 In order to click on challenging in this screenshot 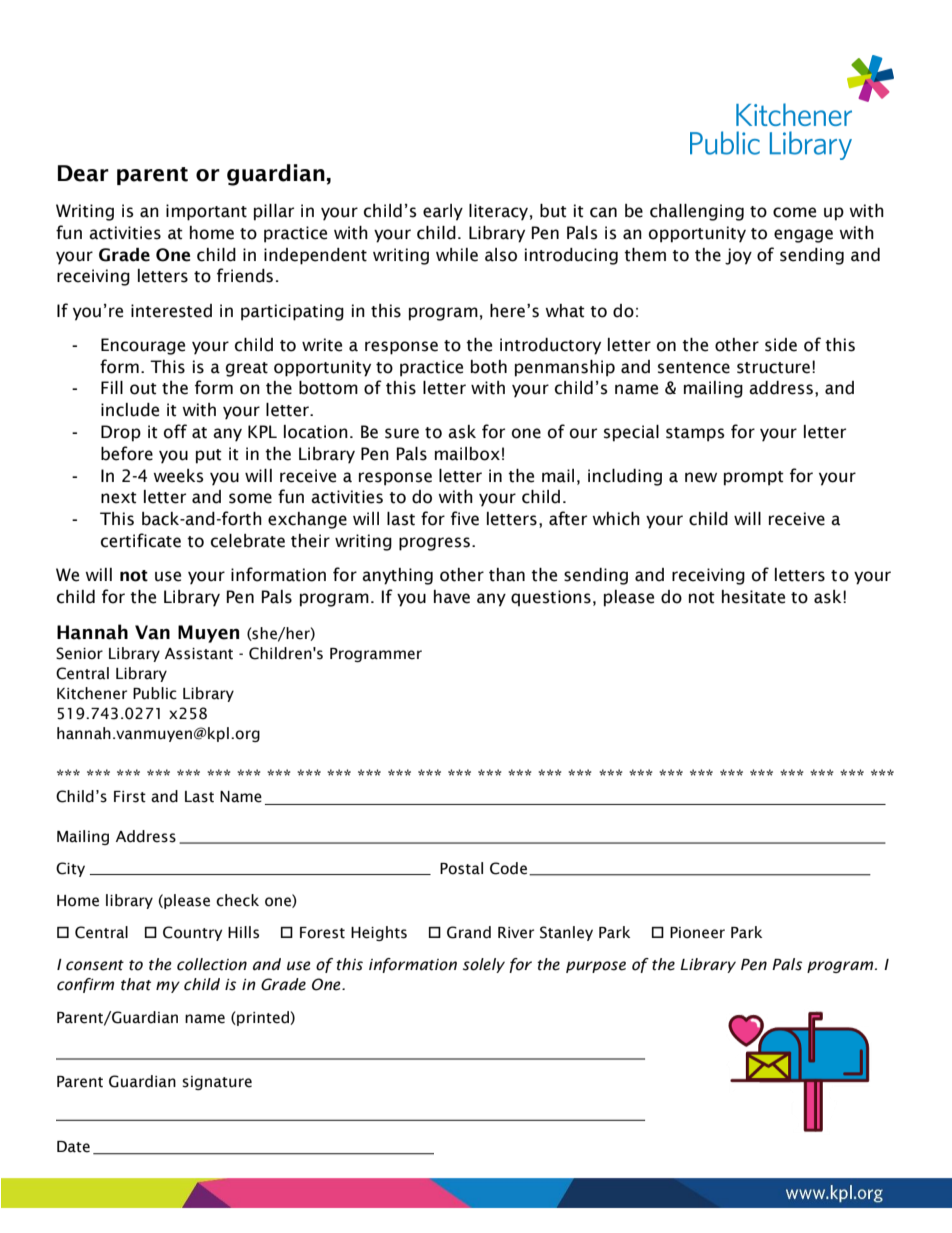, I will do `click(697, 212)`.
